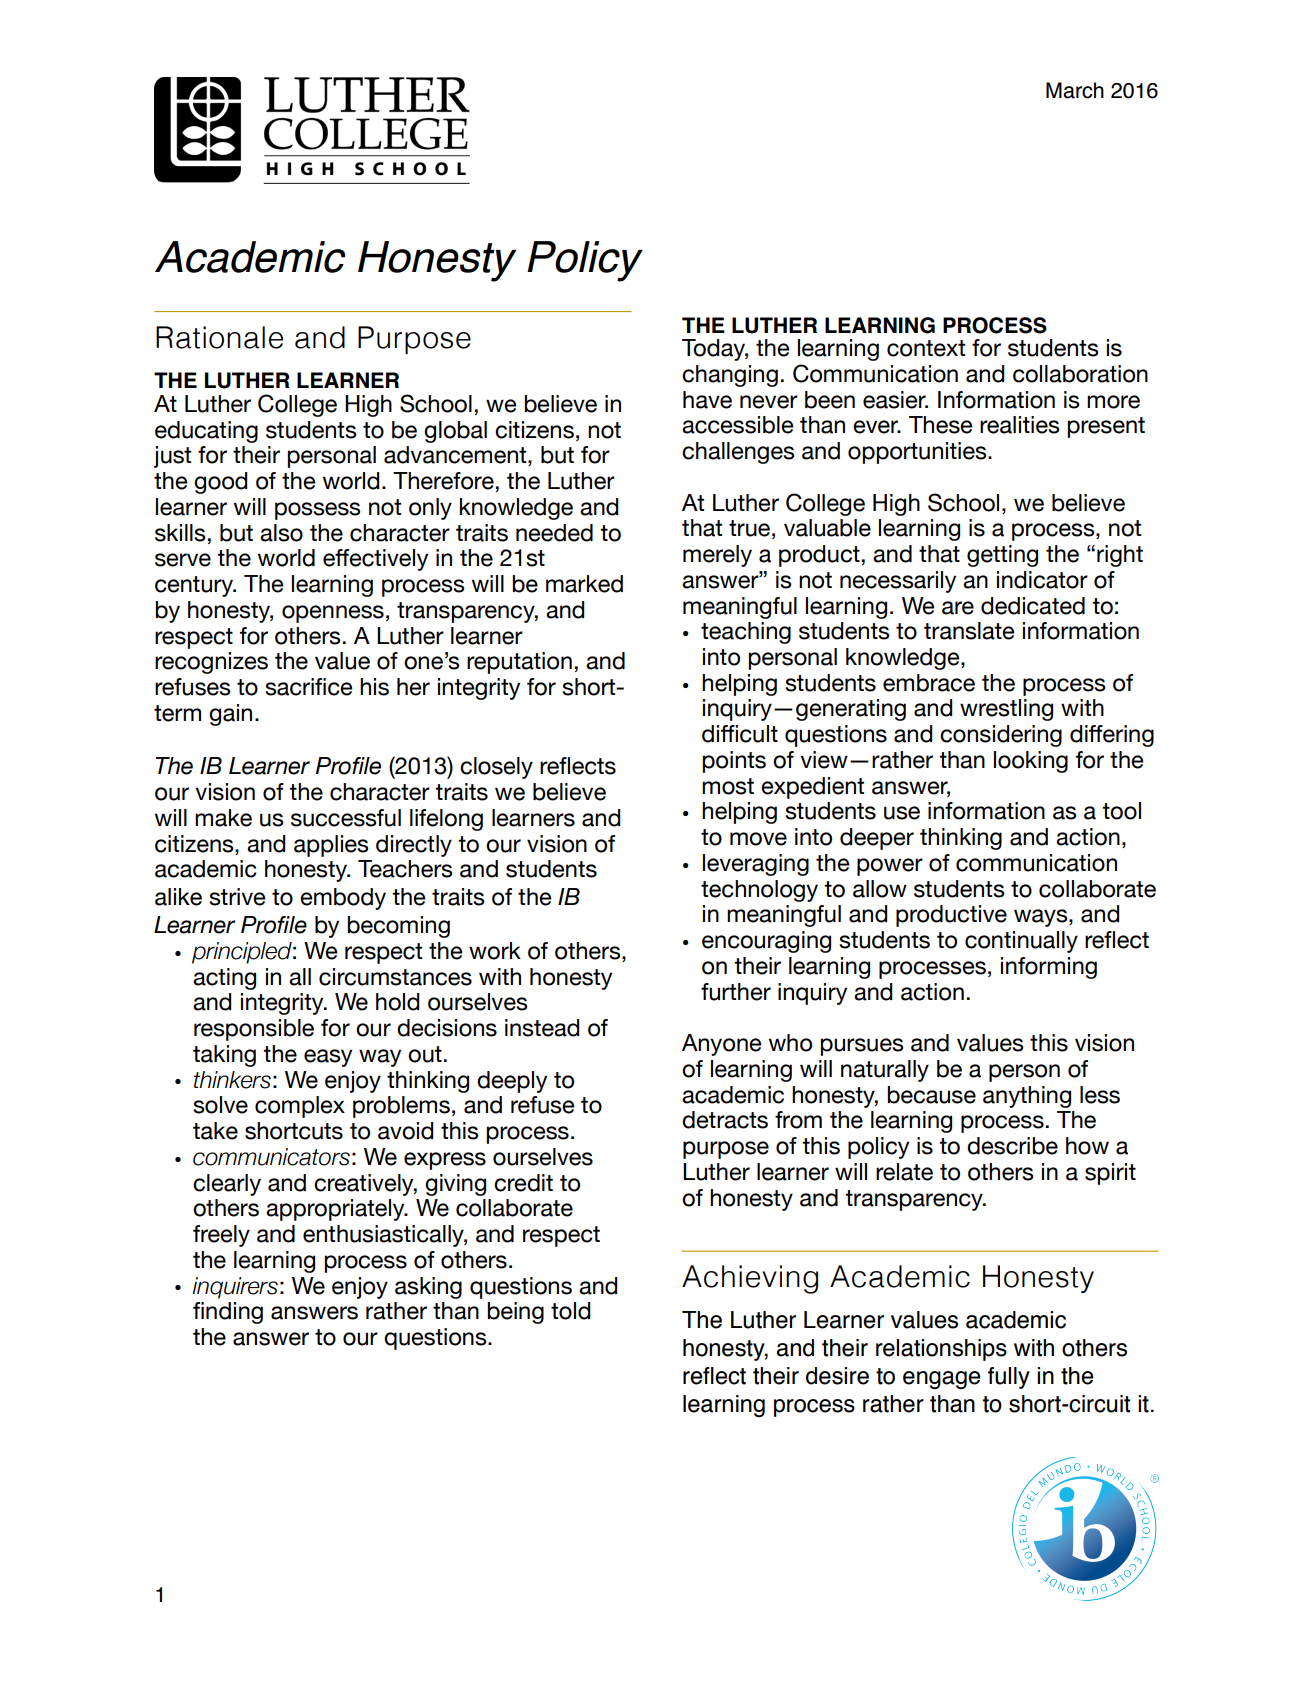 This image has height=1699, width=1313. What do you see at coordinates (309, 687) in the image?
I see `sacrifice` at bounding box center [309, 687].
